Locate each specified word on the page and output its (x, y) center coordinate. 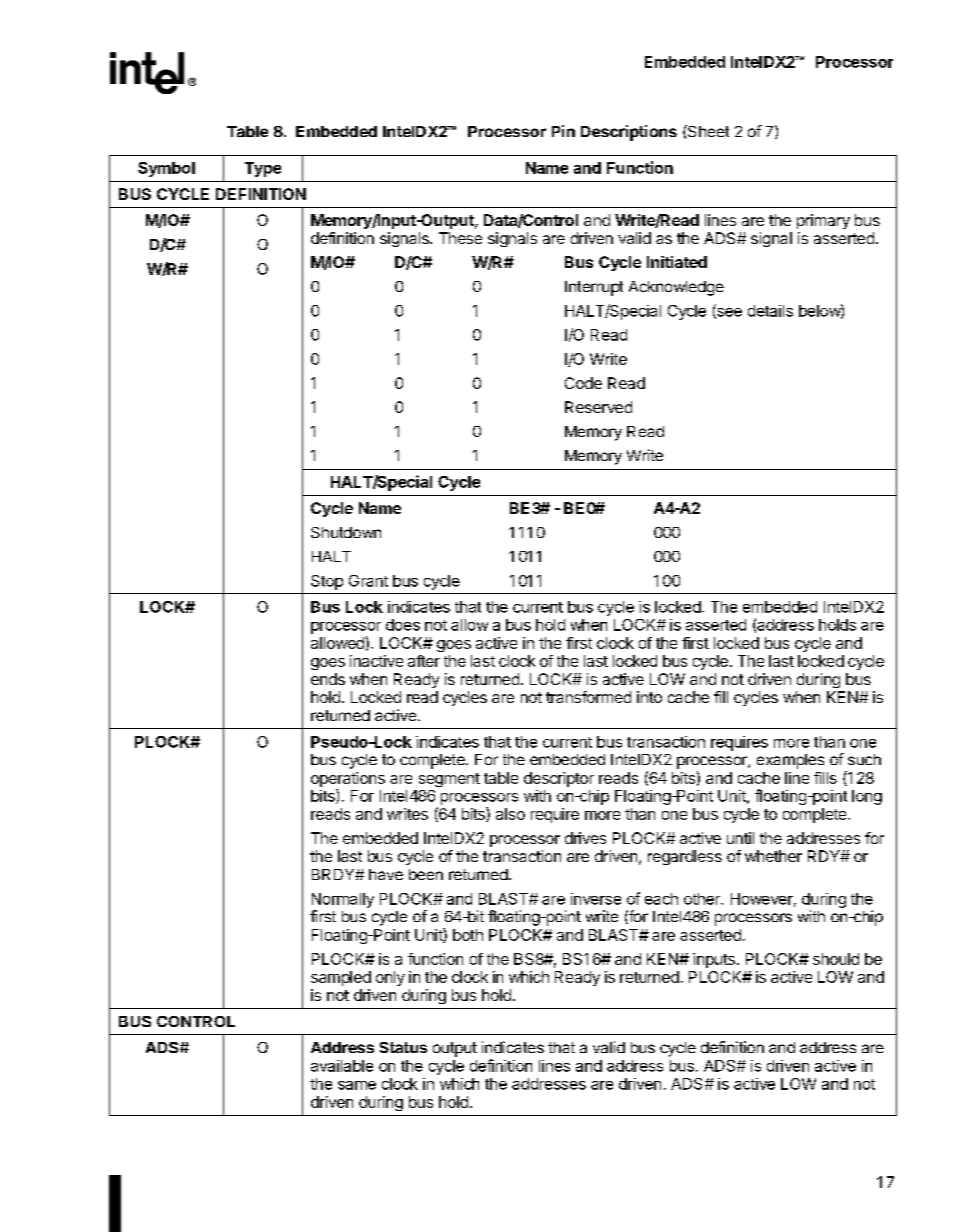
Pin (563, 131)
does (403, 625)
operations (348, 779)
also (510, 814)
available (342, 1066)
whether (773, 856)
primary (823, 221)
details (770, 311)
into (649, 697)
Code (583, 383)
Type (263, 169)
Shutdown (346, 532)
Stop (327, 582)
